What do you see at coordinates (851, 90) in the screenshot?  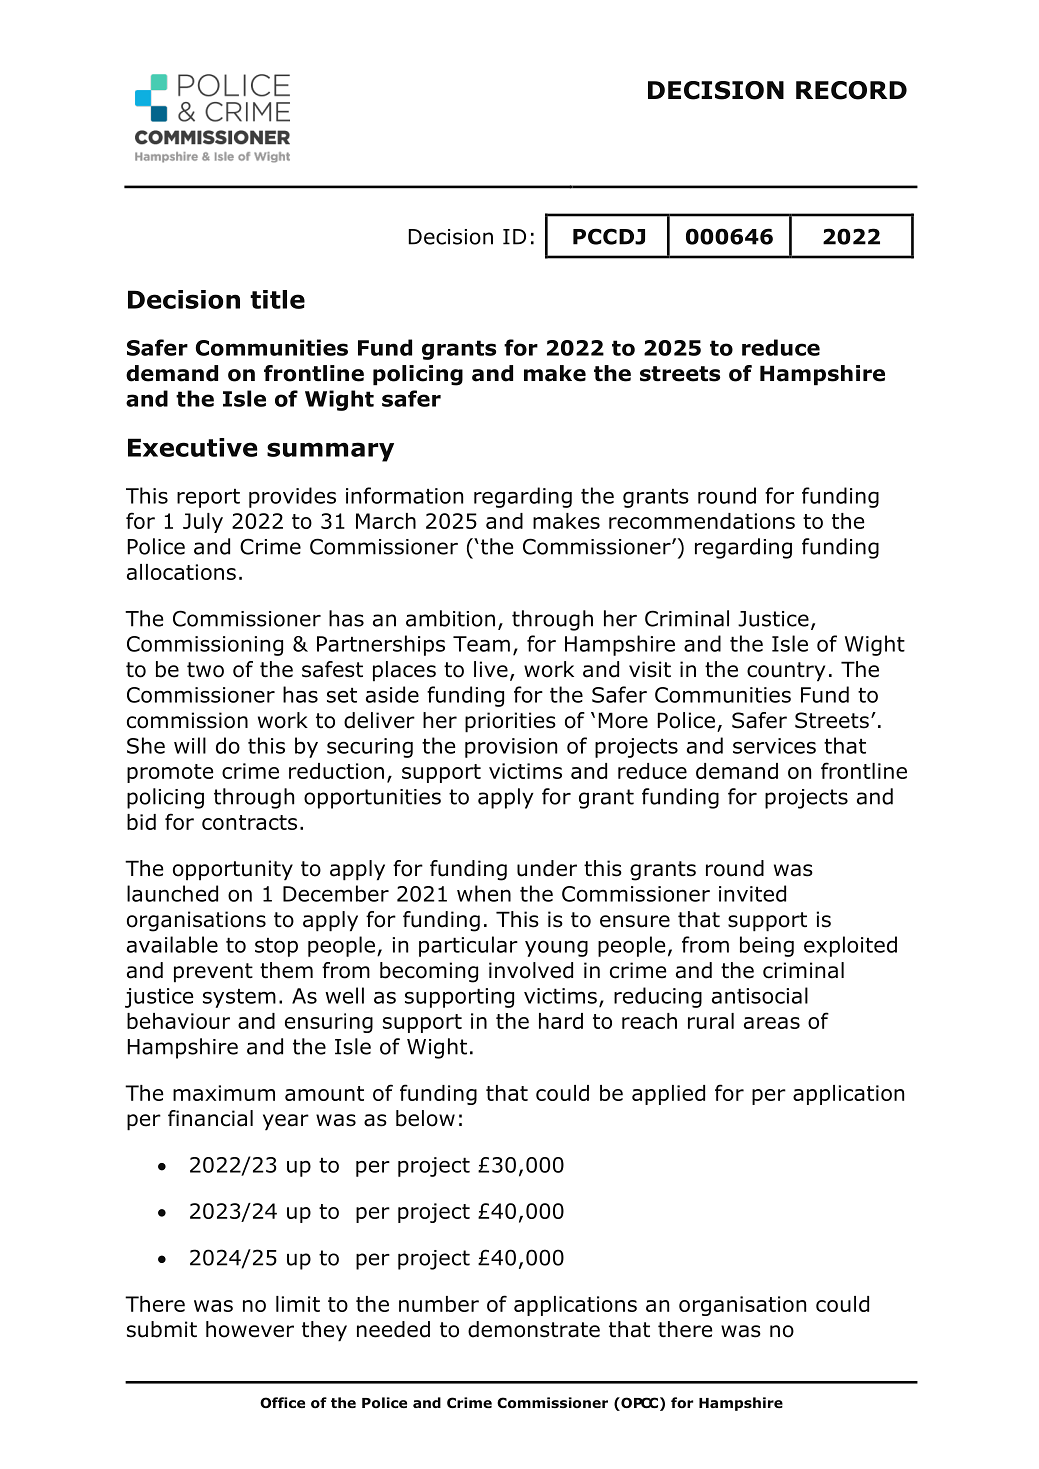 I see `RECORD` at bounding box center [851, 90].
